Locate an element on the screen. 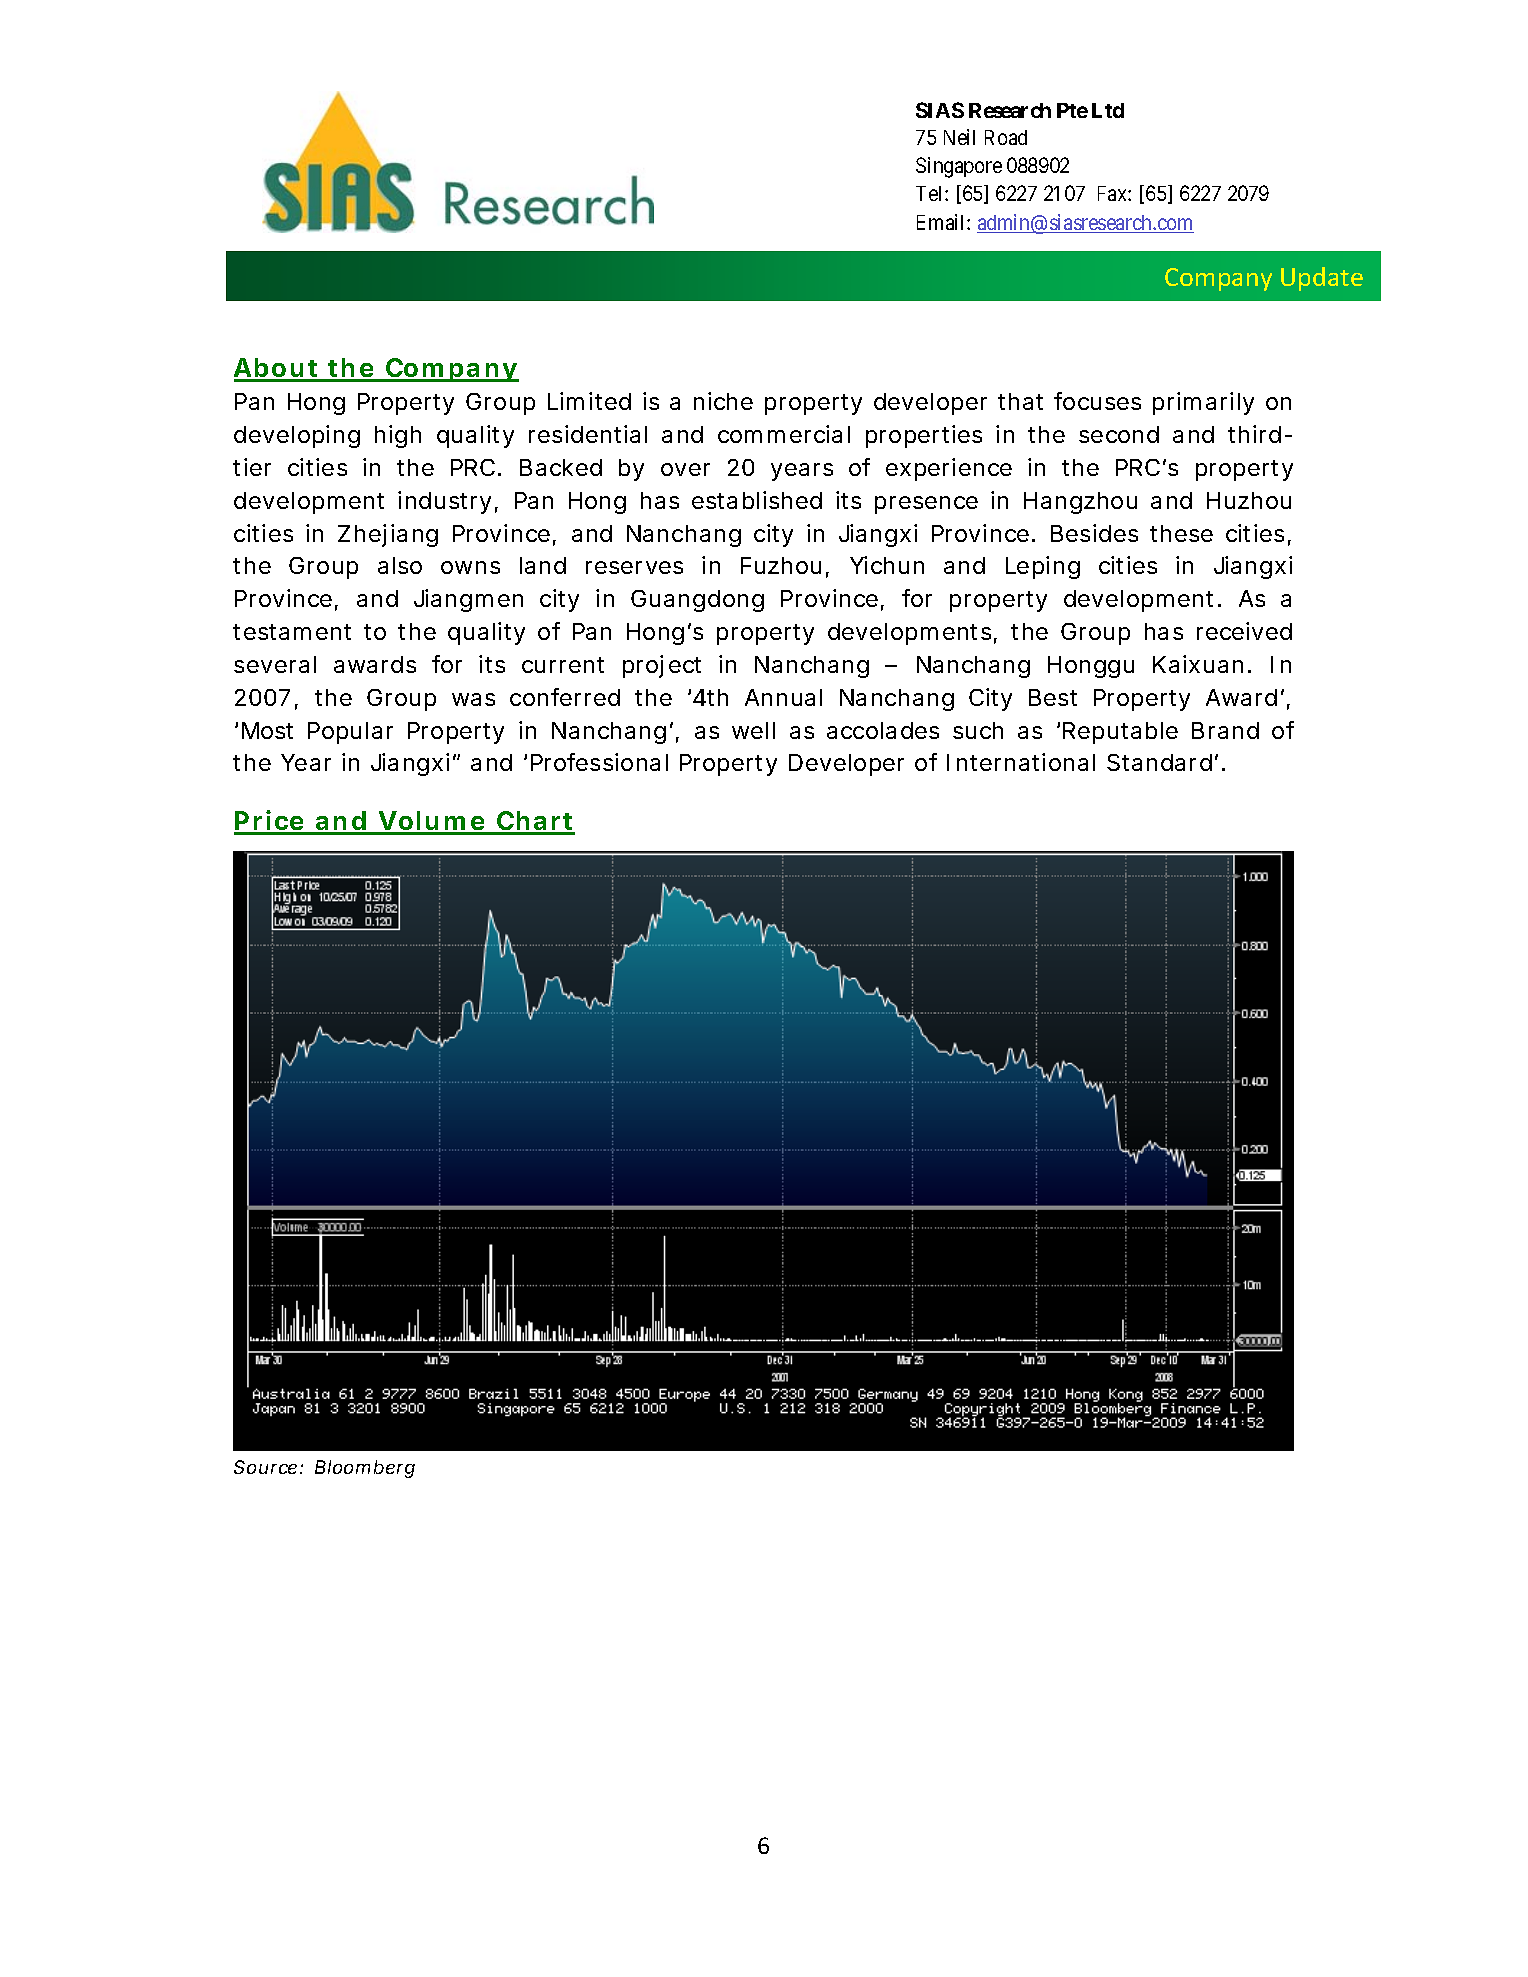 The image size is (1528, 1977). high is located at coordinates (398, 436).
